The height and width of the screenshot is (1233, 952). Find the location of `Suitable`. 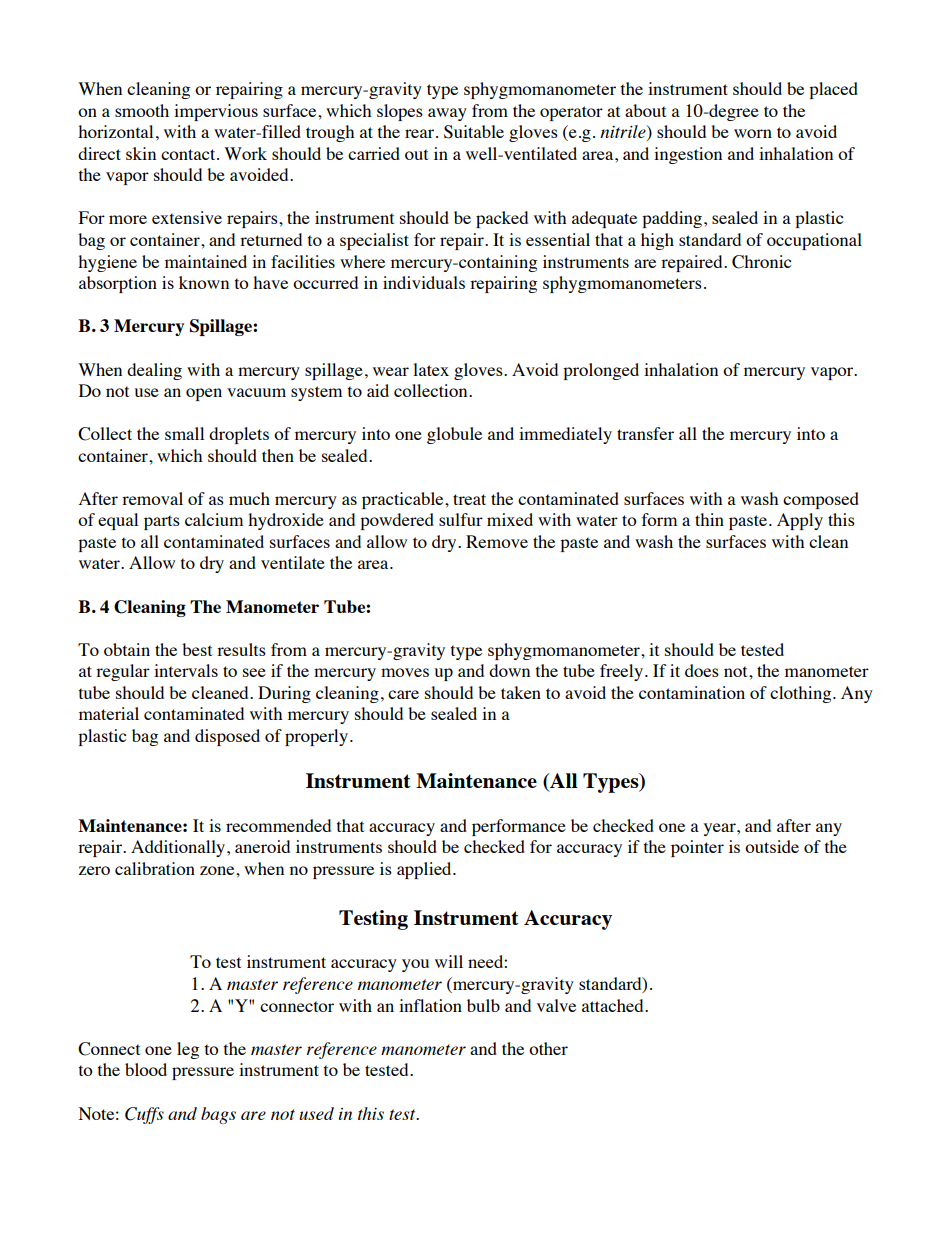

Suitable is located at coordinates (474, 132).
